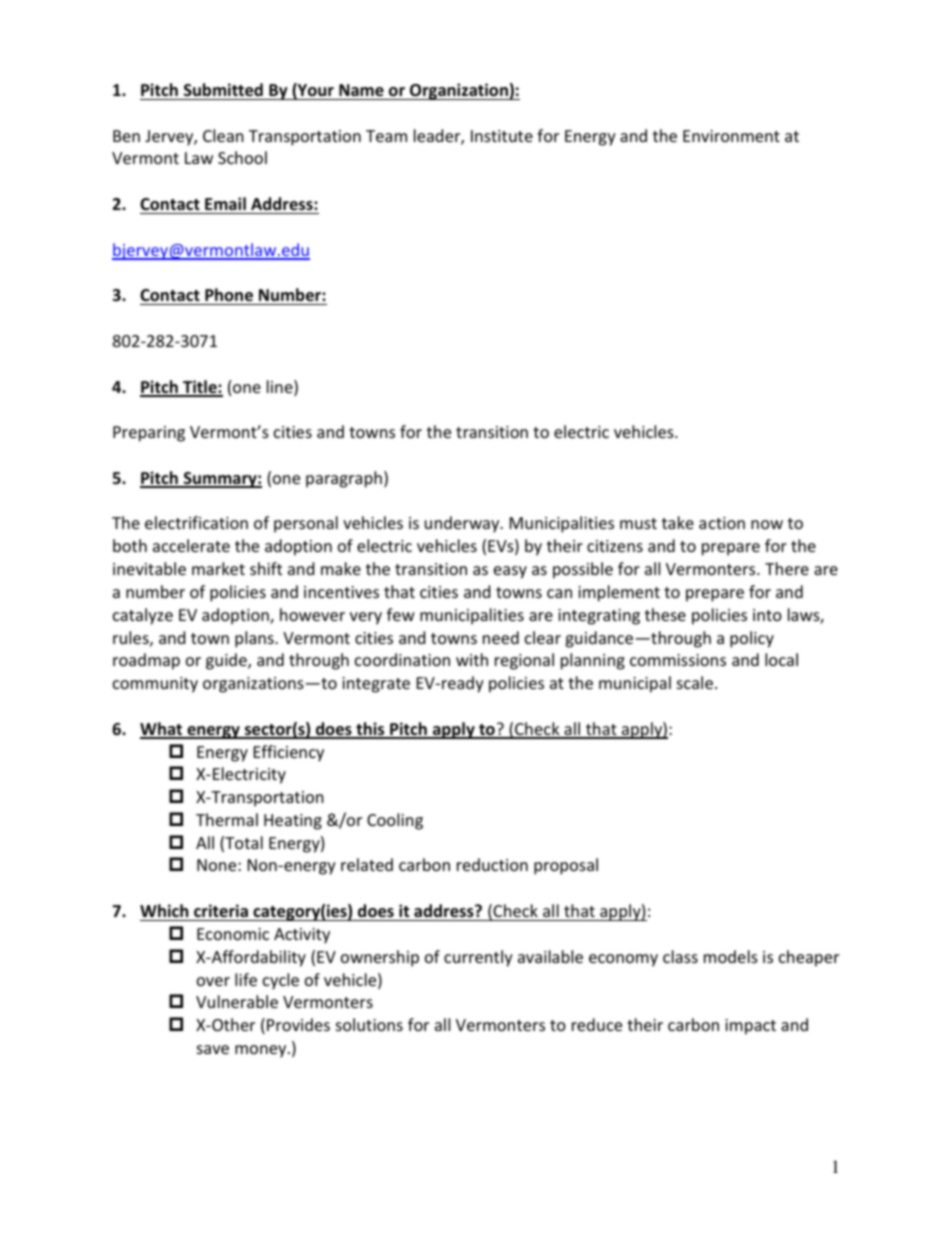 Image resolution: width=952 pixels, height=1233 pixels. Describe the element at coordinates (395, 821) in the document. I see `Cooling` at that location.
